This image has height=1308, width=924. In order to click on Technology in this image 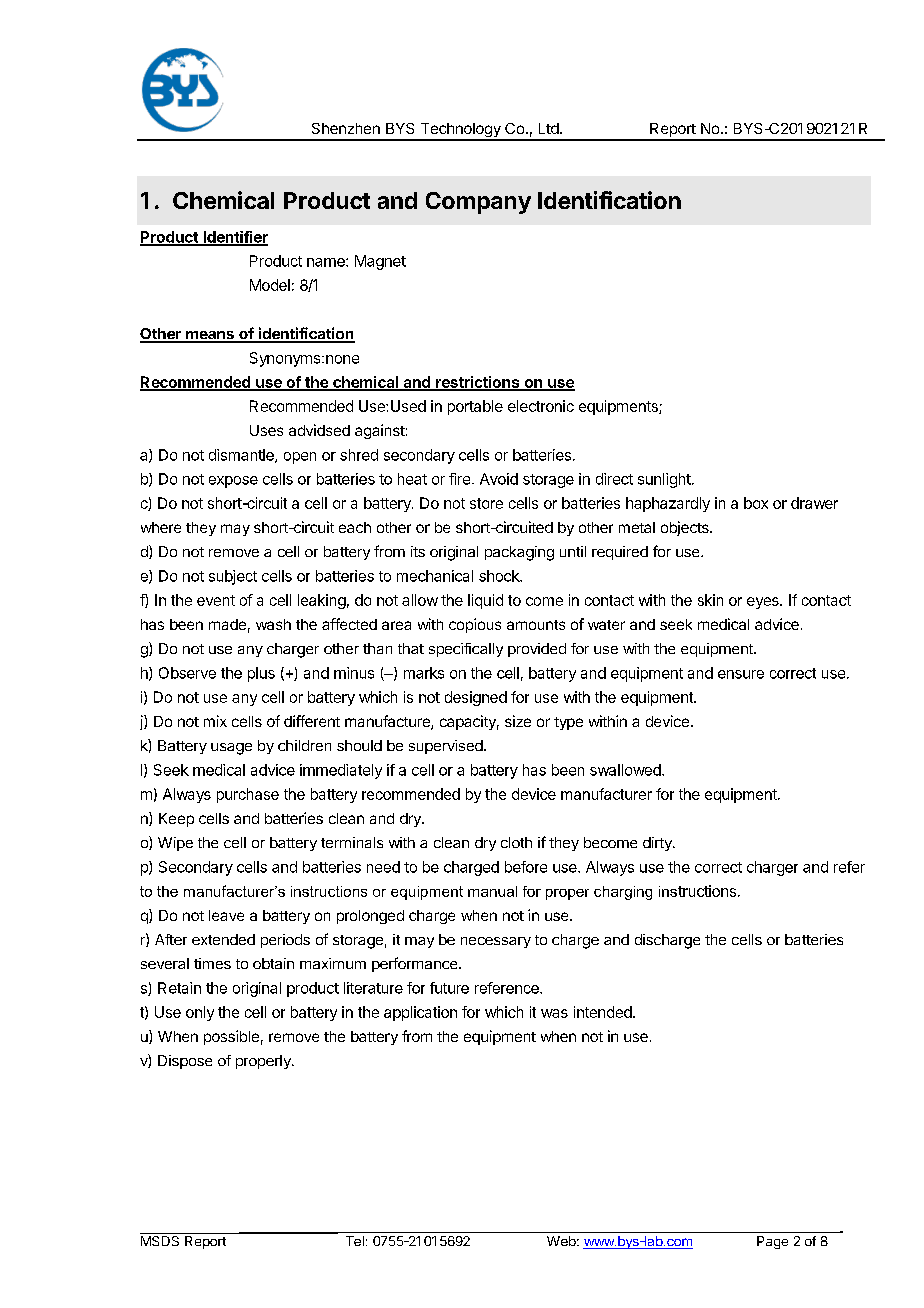, I will do `click(460, 131)`.
